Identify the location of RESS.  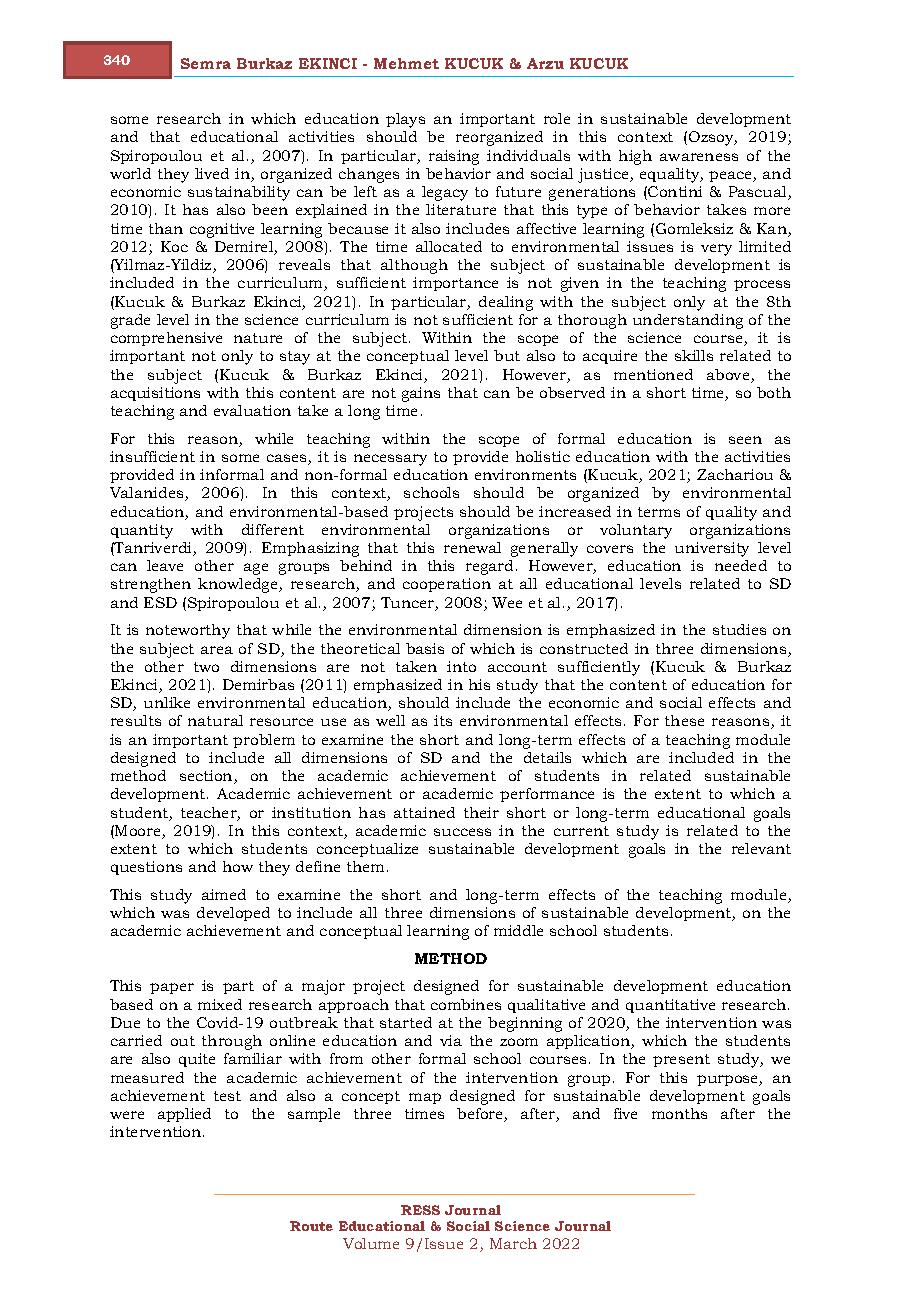
(420, 1210).
